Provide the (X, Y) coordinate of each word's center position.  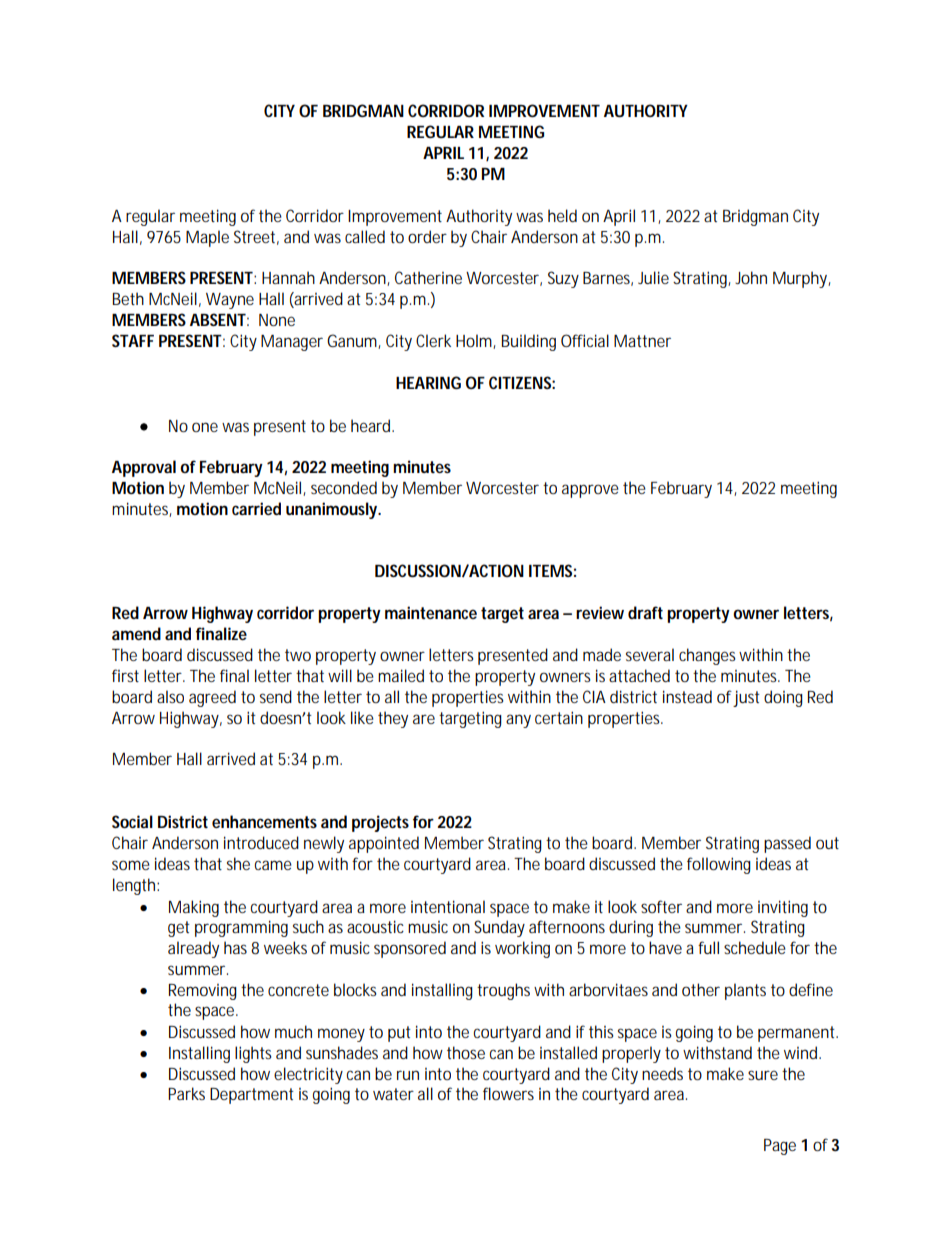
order (427, 236)
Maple (207, 238)
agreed (212, 698)
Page (780, 1147)
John (751, 277)
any (518, 721)
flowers (508, 1093)
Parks (186, 1093)
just (746, 698)
